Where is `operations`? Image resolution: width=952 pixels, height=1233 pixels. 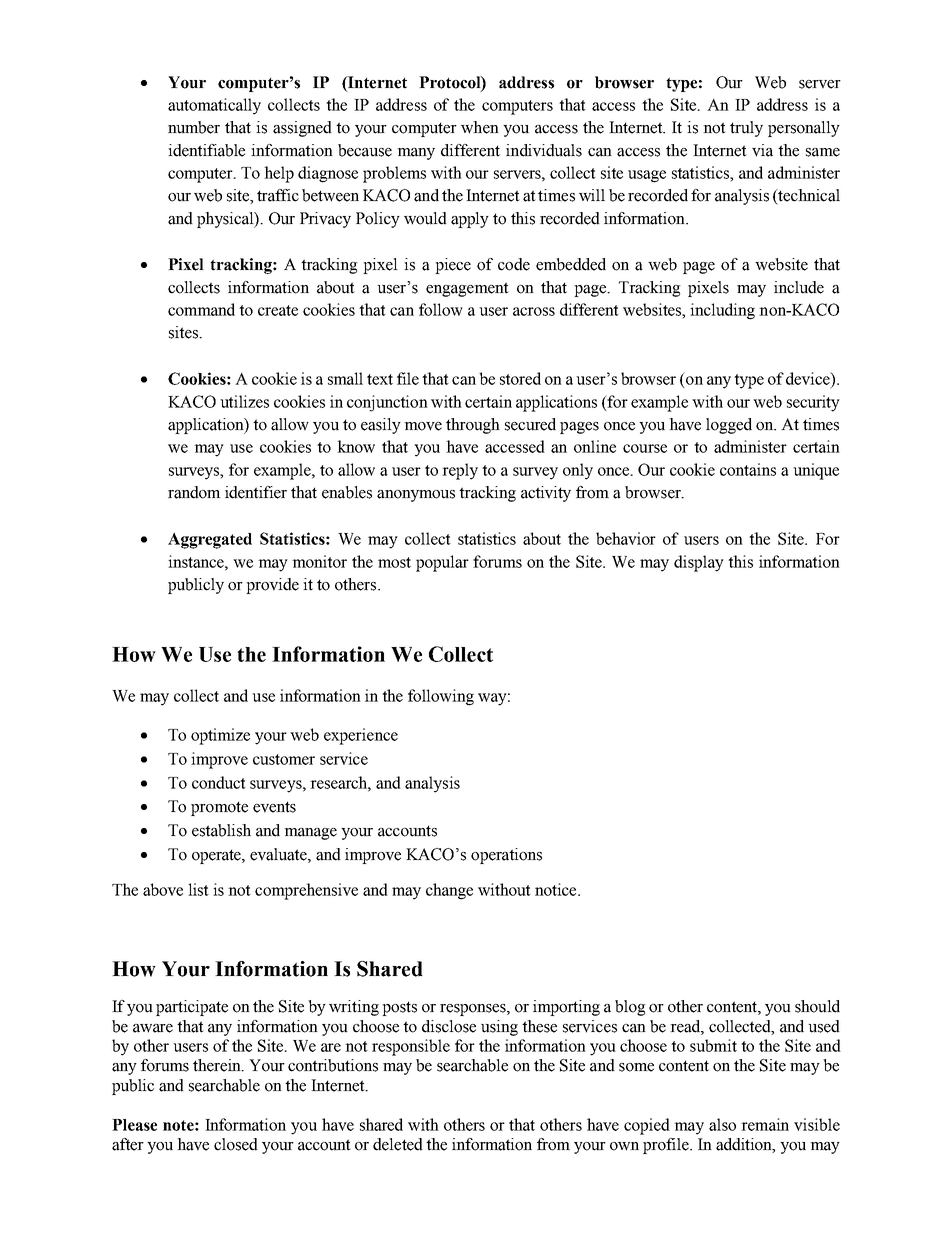
operations is located at coordinates (506, 856).
